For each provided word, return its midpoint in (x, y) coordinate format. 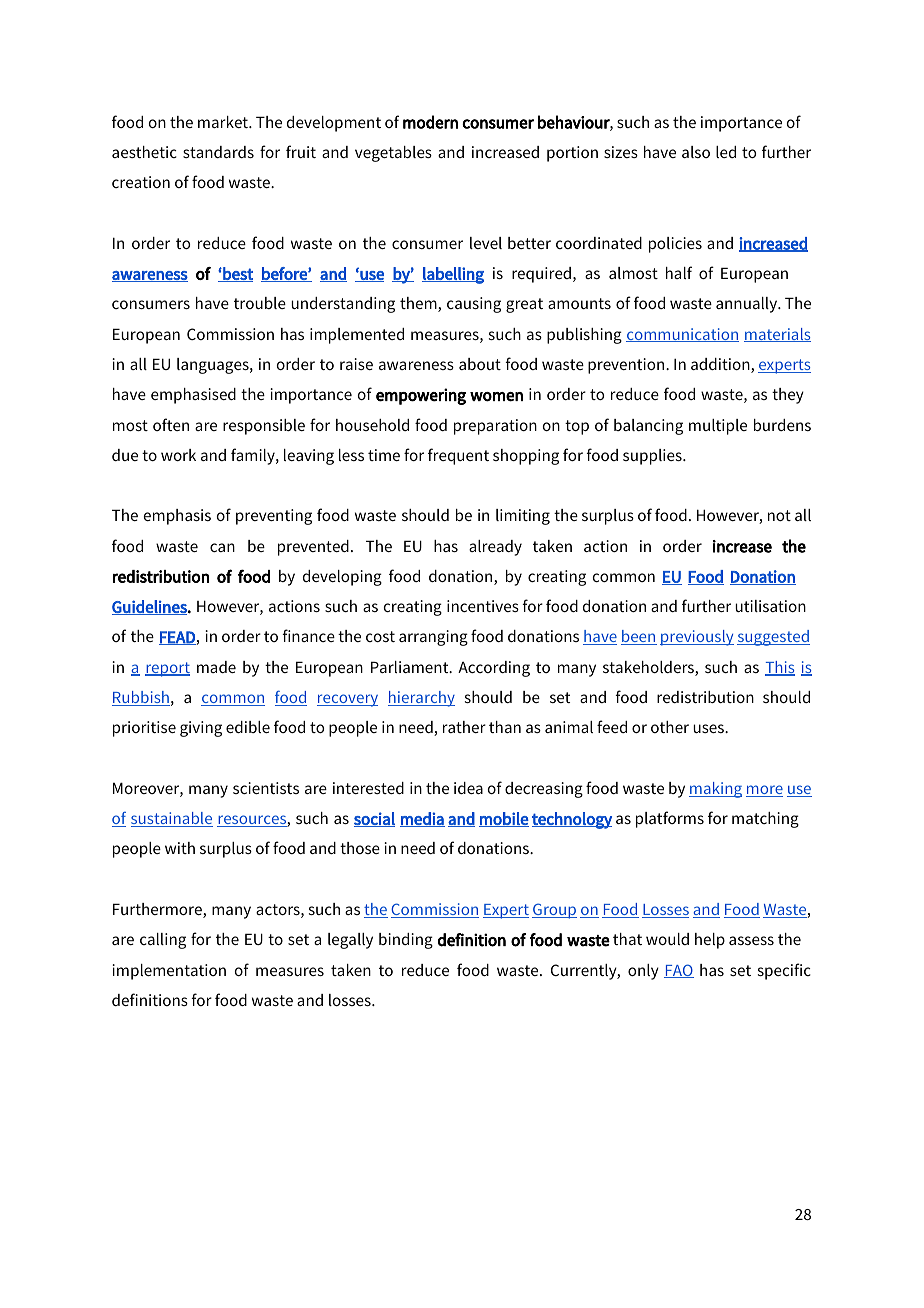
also (696, 152)
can (222, 547)
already (495, 548)
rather (464, 727)
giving (201, 729)
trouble (260, 303)
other (670, 727)
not (779, 515)
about (480, 364)
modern (430, 122)
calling (163, 941)
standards (218, 152)
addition (721, 365)
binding (406, 941)
